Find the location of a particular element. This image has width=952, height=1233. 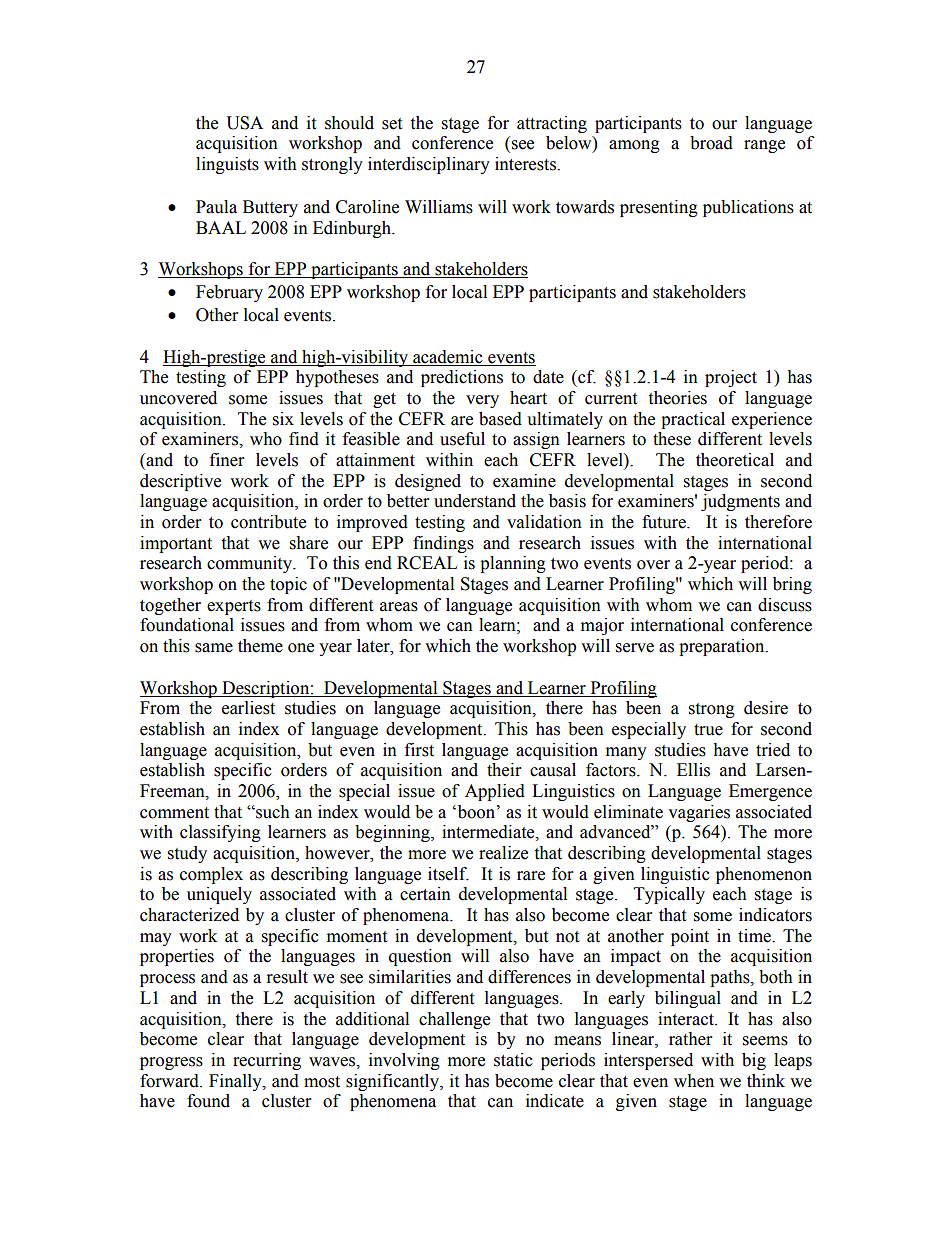

true is located at coordinates (708, 730).
